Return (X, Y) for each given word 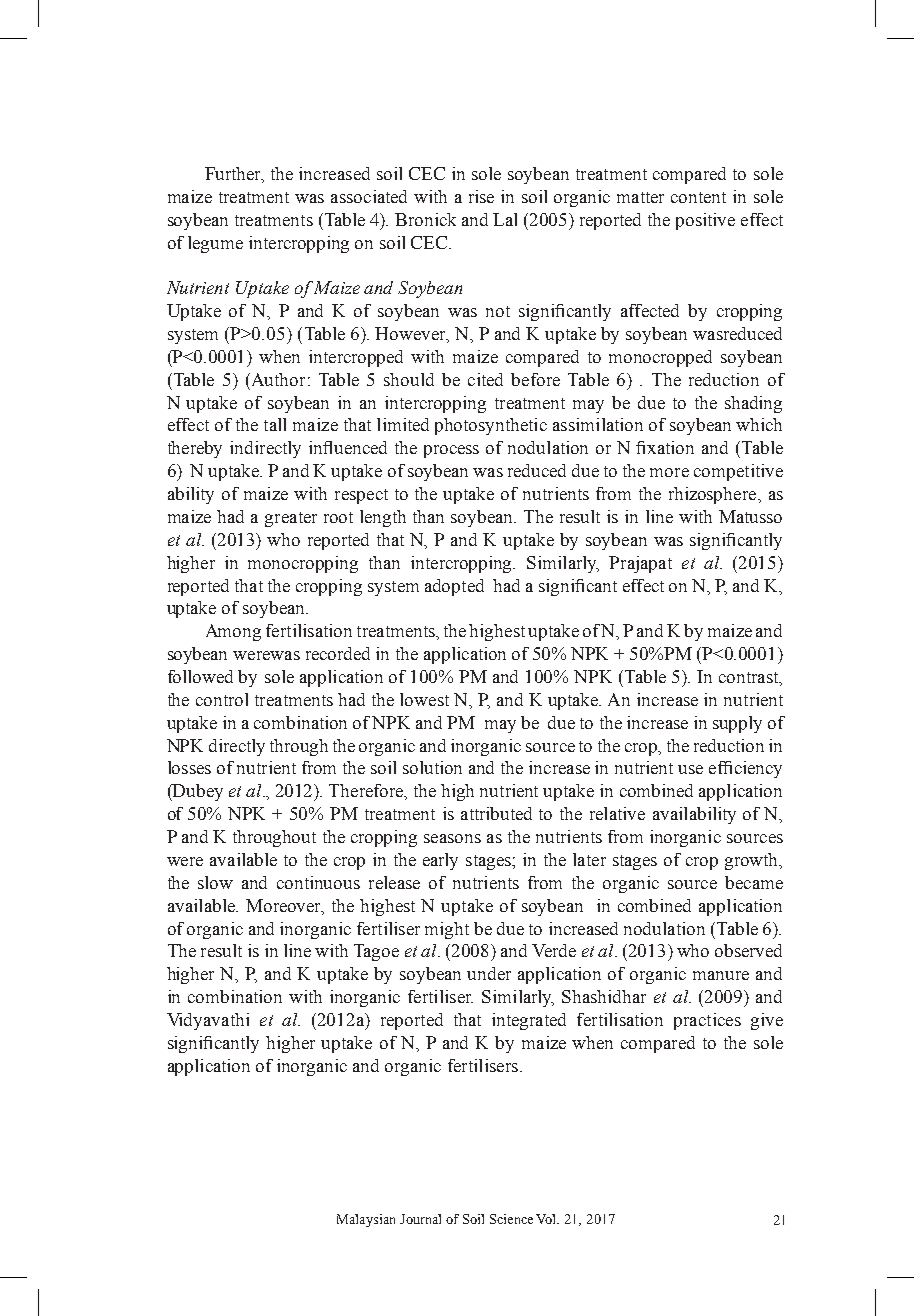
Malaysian (366, 1220)
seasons (452, 838)
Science (511, 1219)
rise (481, 196)
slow (215, 882)
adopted (454, 587)
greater (291, 519)
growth (753, 861)
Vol (547, 1219)
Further (234, 175)
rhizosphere (714, 495)
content (698, 197)
